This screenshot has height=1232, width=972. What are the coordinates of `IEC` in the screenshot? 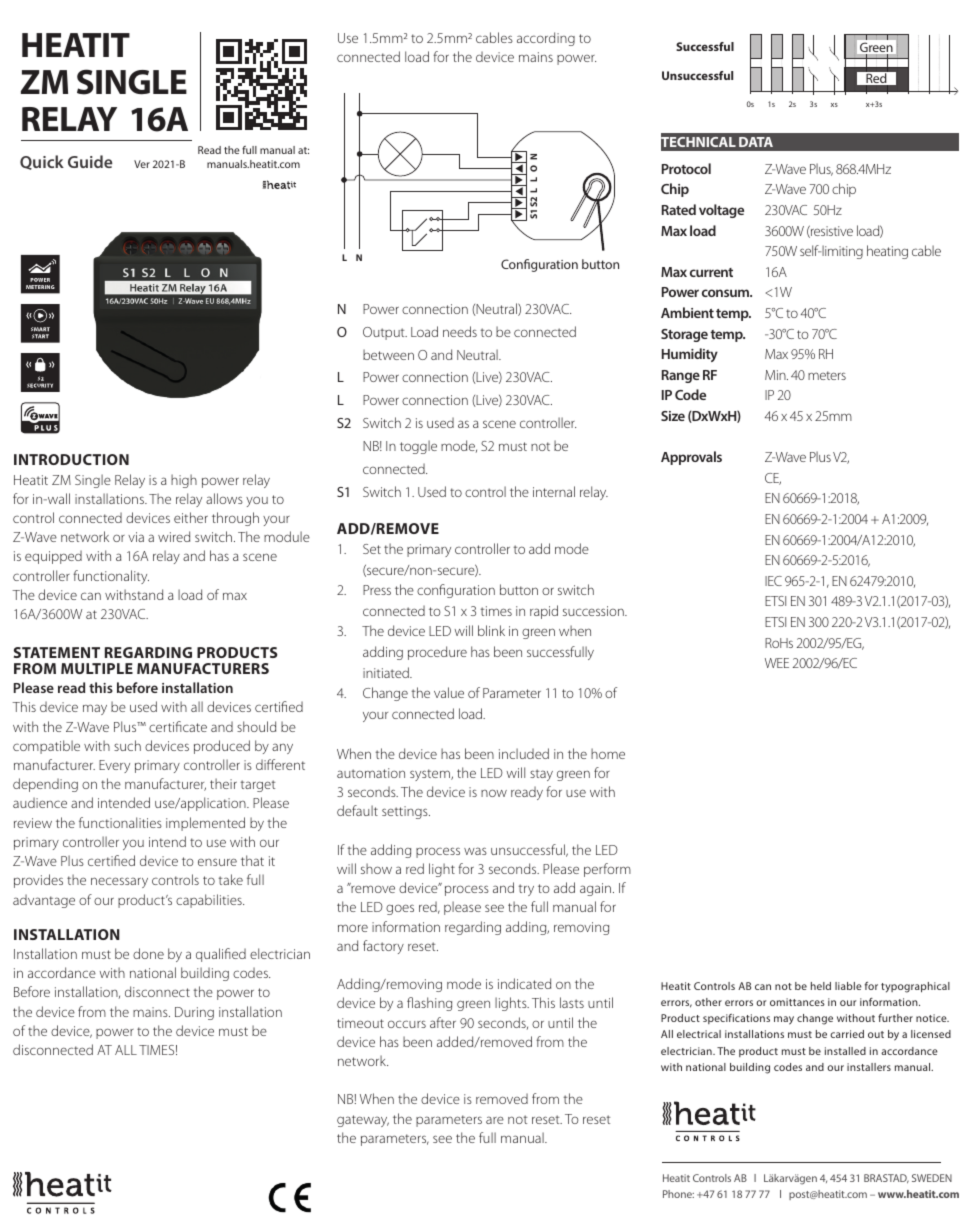 It's located at (773, 581).
